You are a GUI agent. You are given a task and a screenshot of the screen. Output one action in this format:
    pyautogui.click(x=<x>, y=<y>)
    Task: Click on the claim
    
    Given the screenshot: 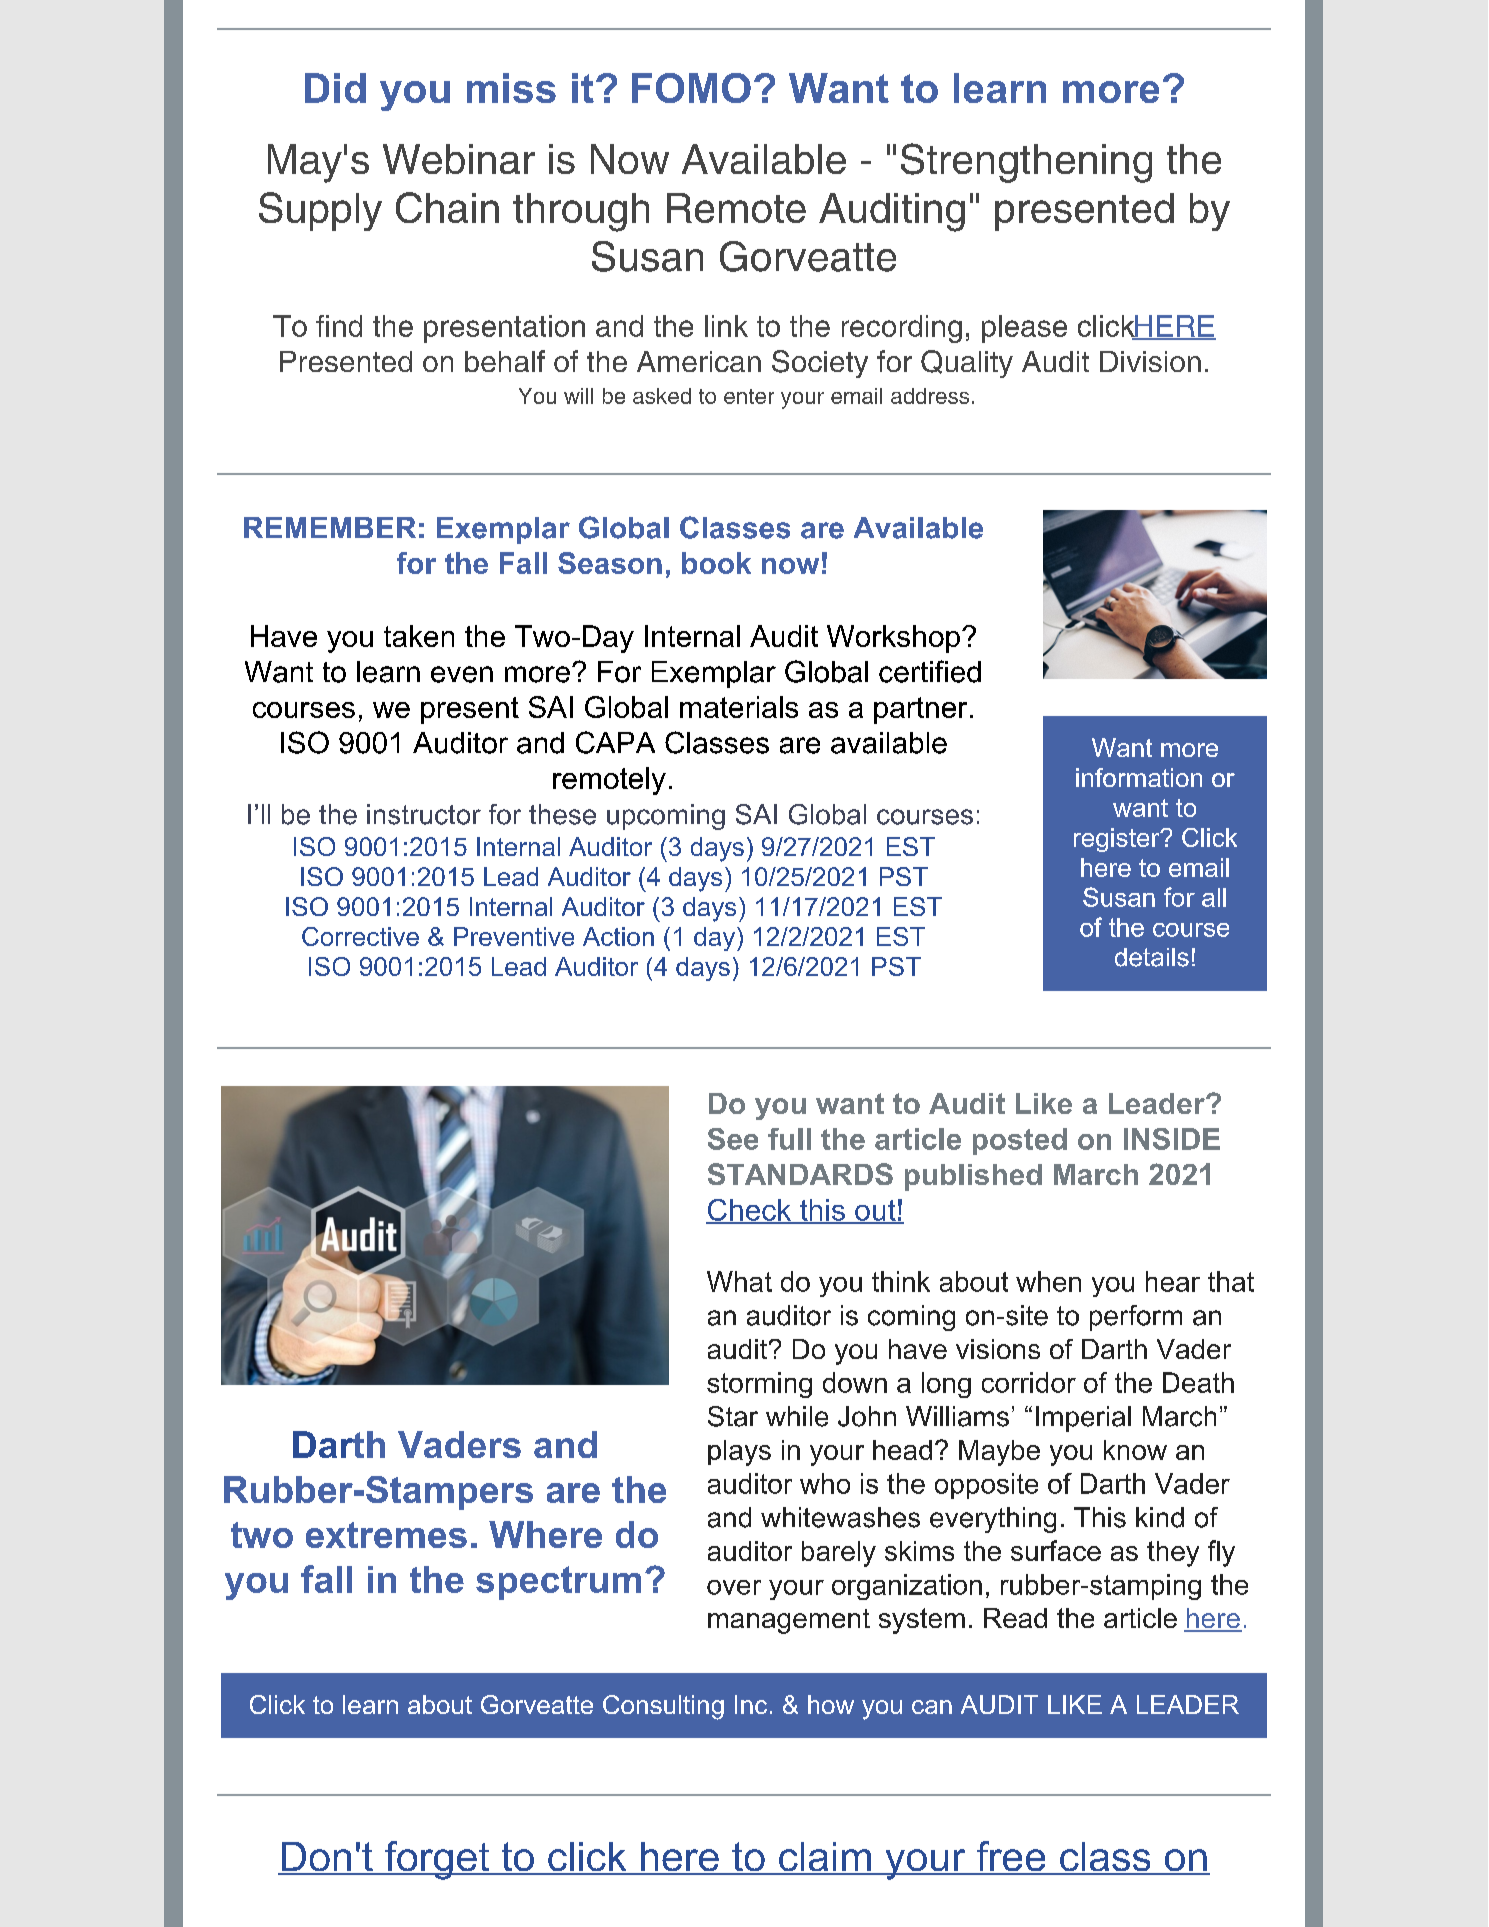 What is the action you would take?
    pyautogui.click(x=825, y=1858)
